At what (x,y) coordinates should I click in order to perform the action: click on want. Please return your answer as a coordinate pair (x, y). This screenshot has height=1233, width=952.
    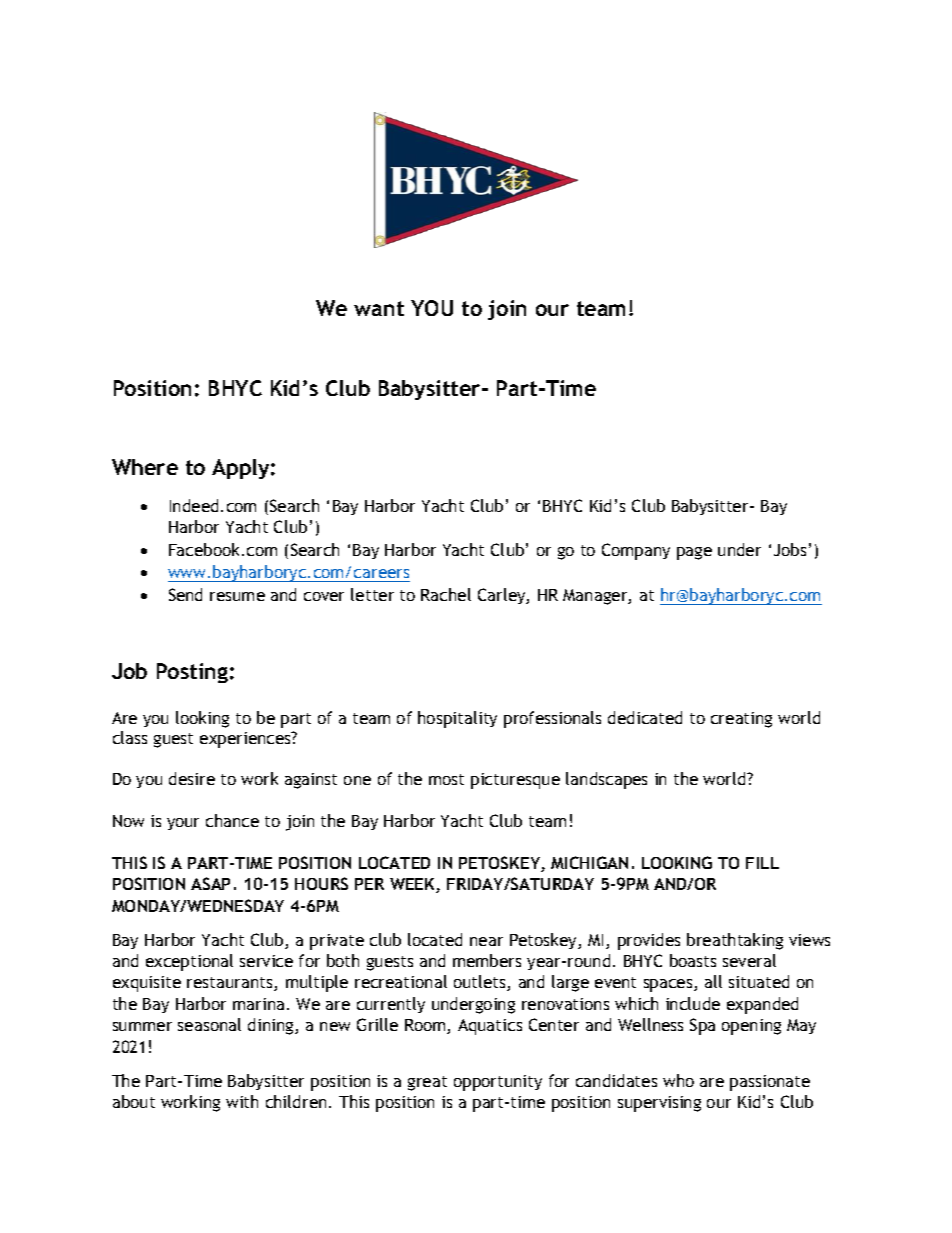
    Looking at the image, I should click on (379, 308).
